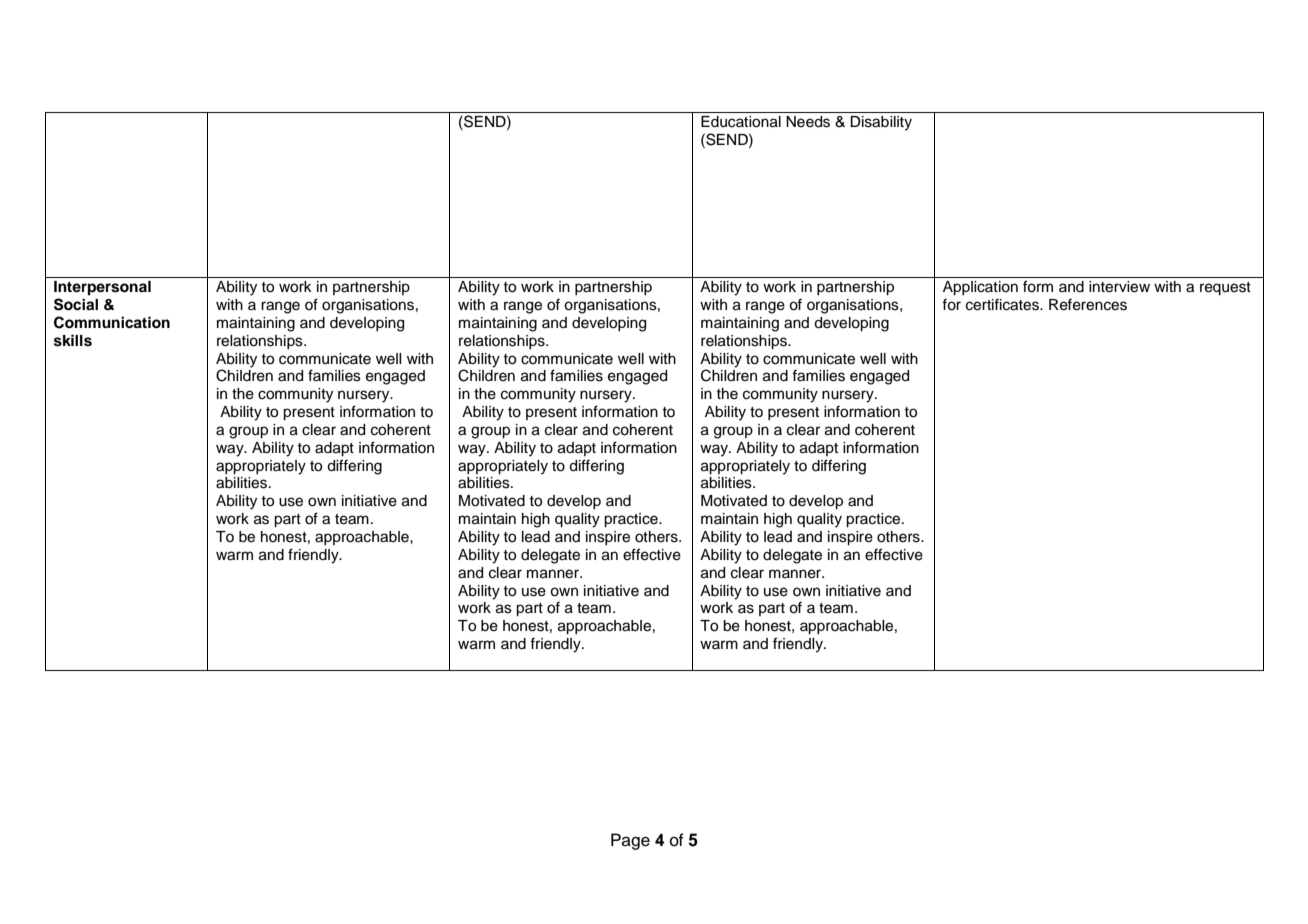  What do you see at coordinates (630, 841) in the page?
I see `Page` at bounding box center [630, 841].
